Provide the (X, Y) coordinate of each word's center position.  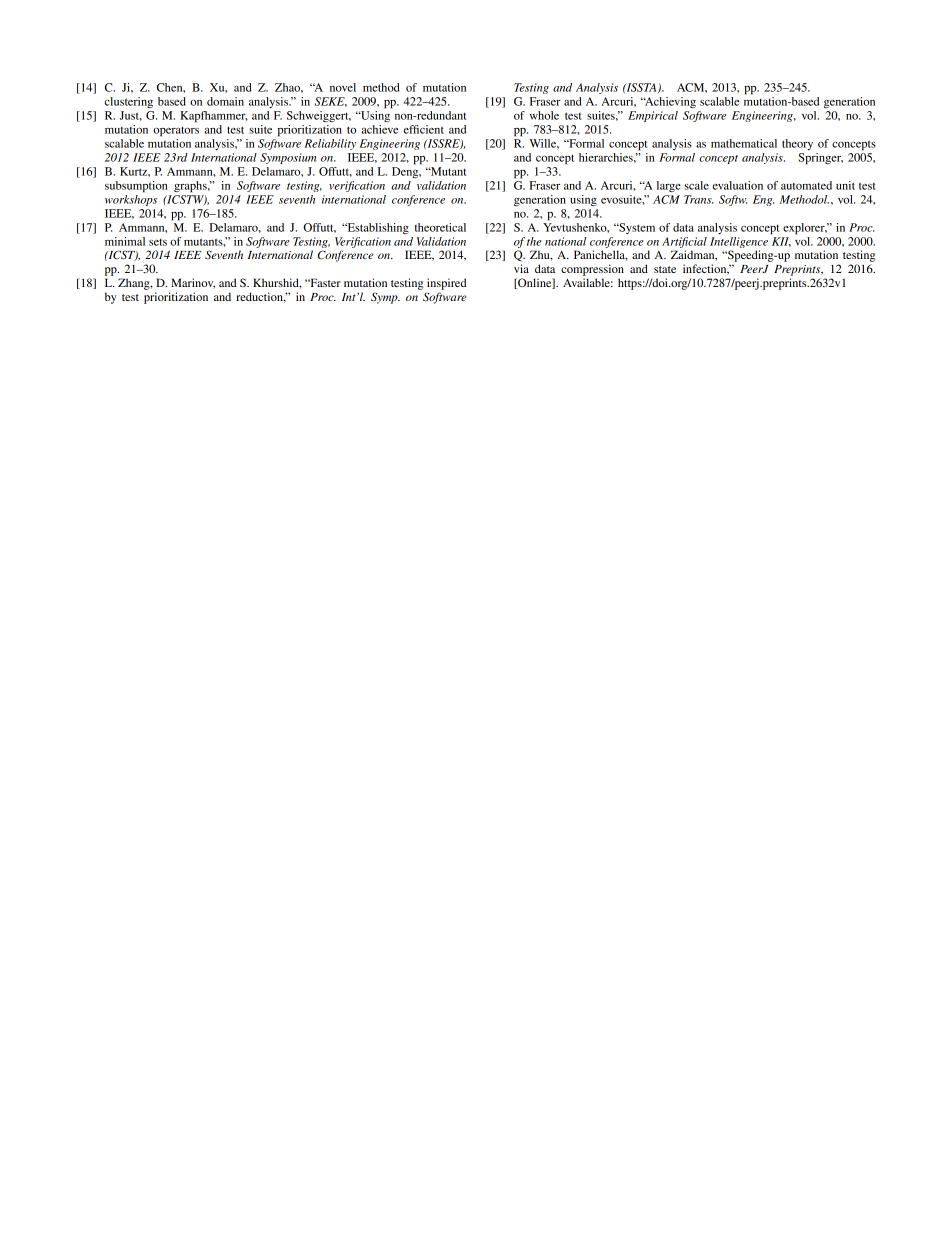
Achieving (670, 102)
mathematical (744, 143)
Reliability (330, 144)
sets (158, 242)
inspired (447, 284)
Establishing (377, 228)
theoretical (440, 227)
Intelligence (739, 242)
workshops (131, 199)
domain (225, 101)
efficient (424, 129)
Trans (699, 199)
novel (343, 87)
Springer (820, 159)
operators (176, 131)
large (669, 186)
